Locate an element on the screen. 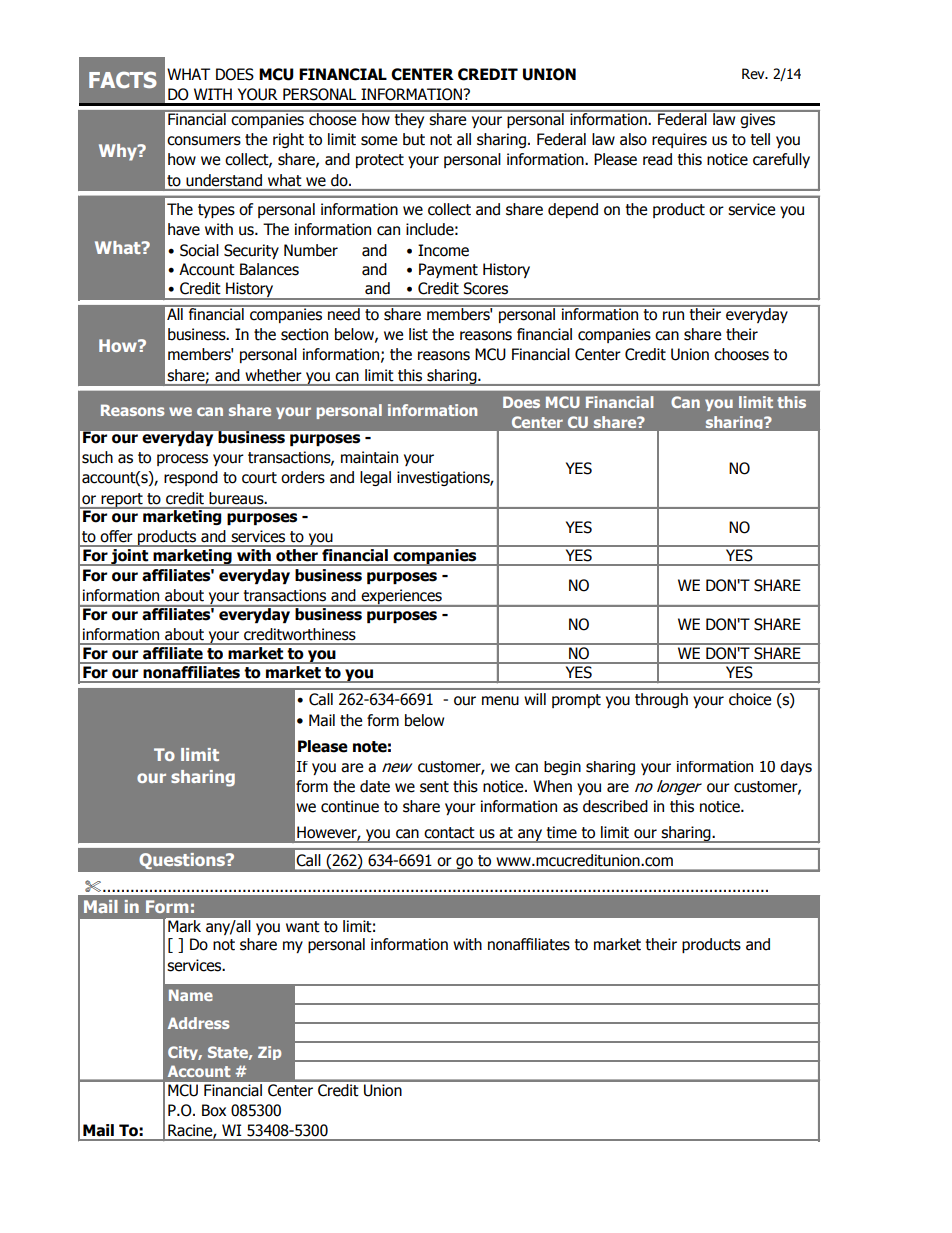 The height and width of the screenshot is (1233, 952). time is located at coordinates (561, 832).
